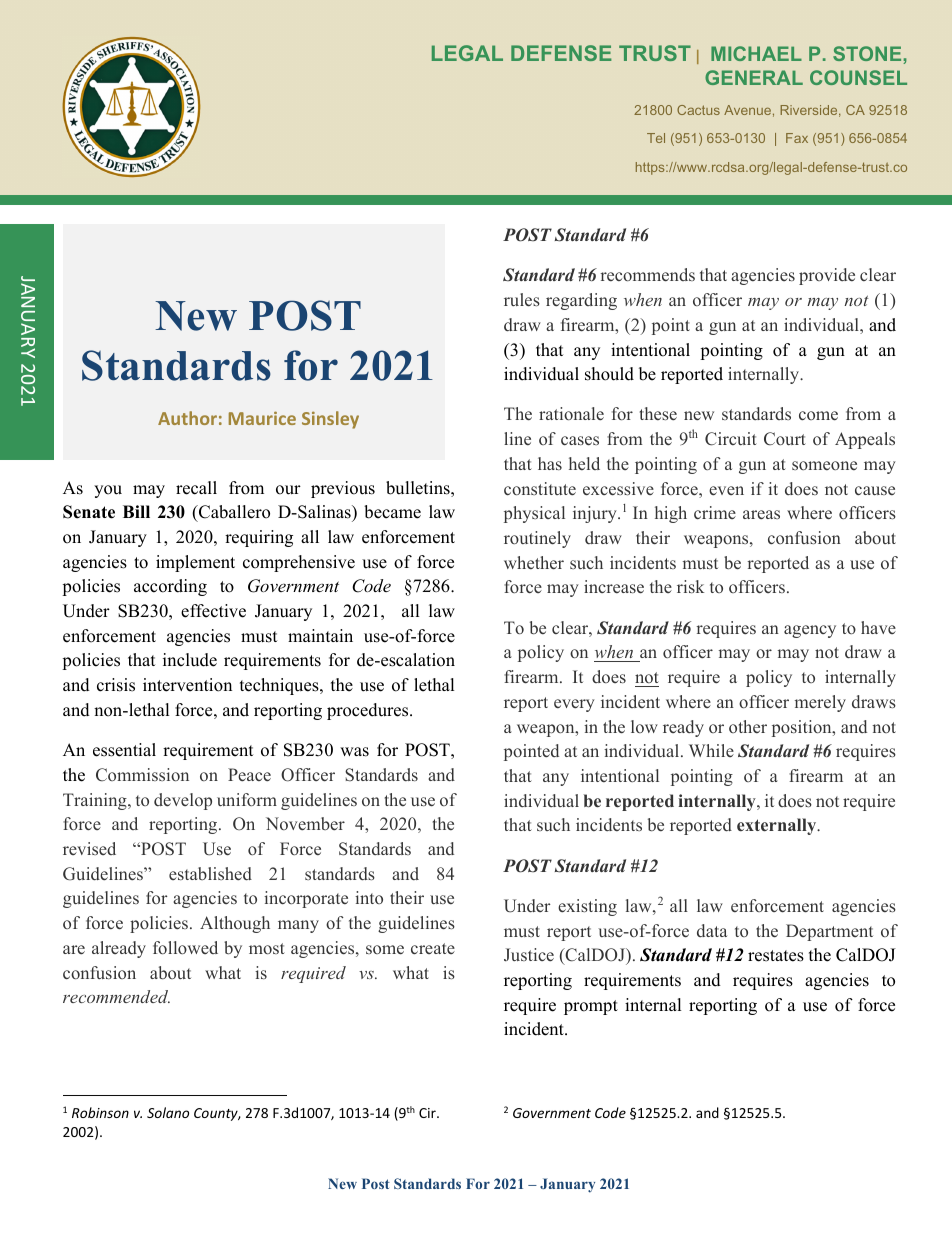 This image has height=1233, width=952. I want to click on Solano, so click(168, 1112).
